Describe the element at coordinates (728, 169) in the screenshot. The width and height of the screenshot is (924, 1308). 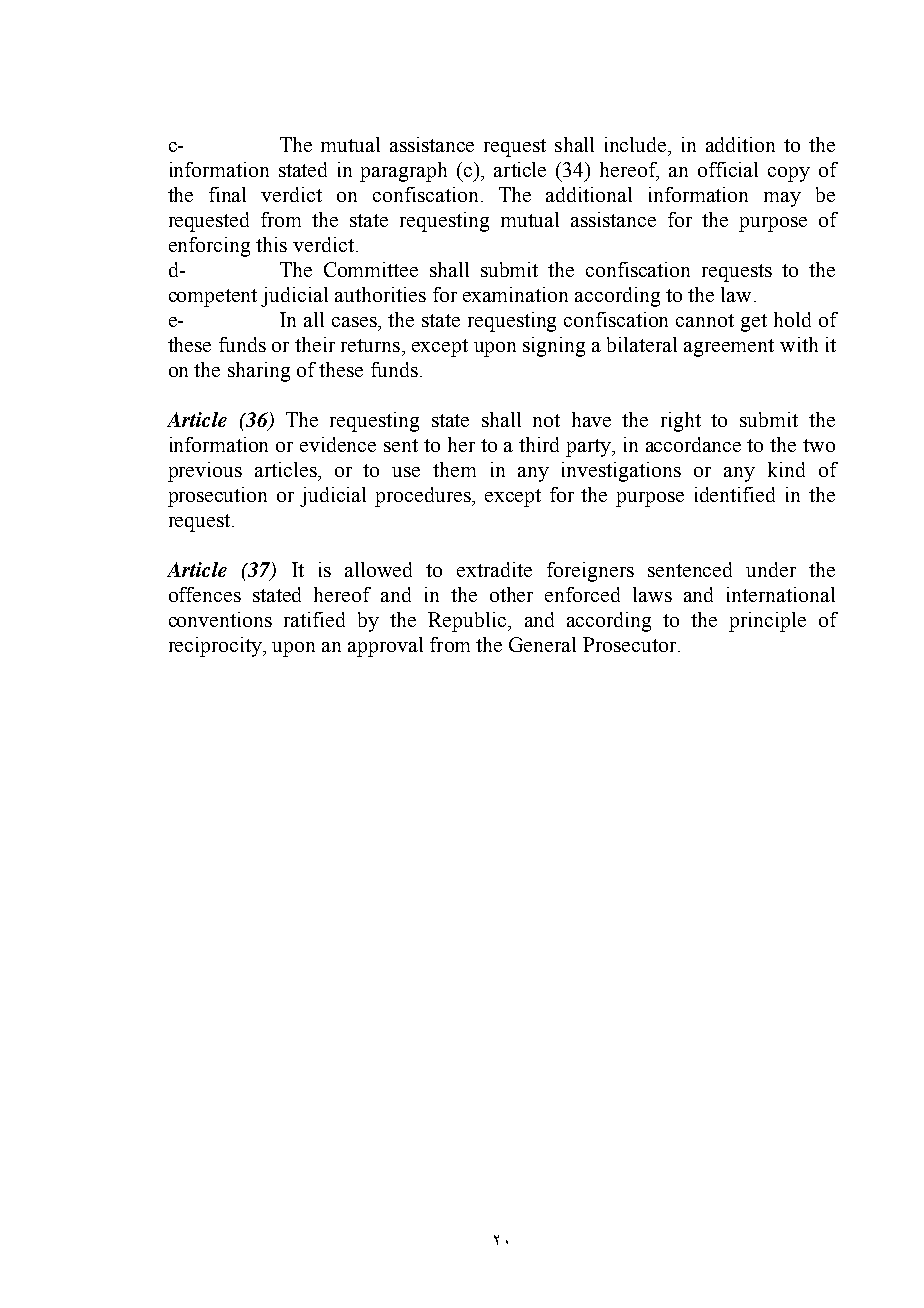
I see `official` at that location.
